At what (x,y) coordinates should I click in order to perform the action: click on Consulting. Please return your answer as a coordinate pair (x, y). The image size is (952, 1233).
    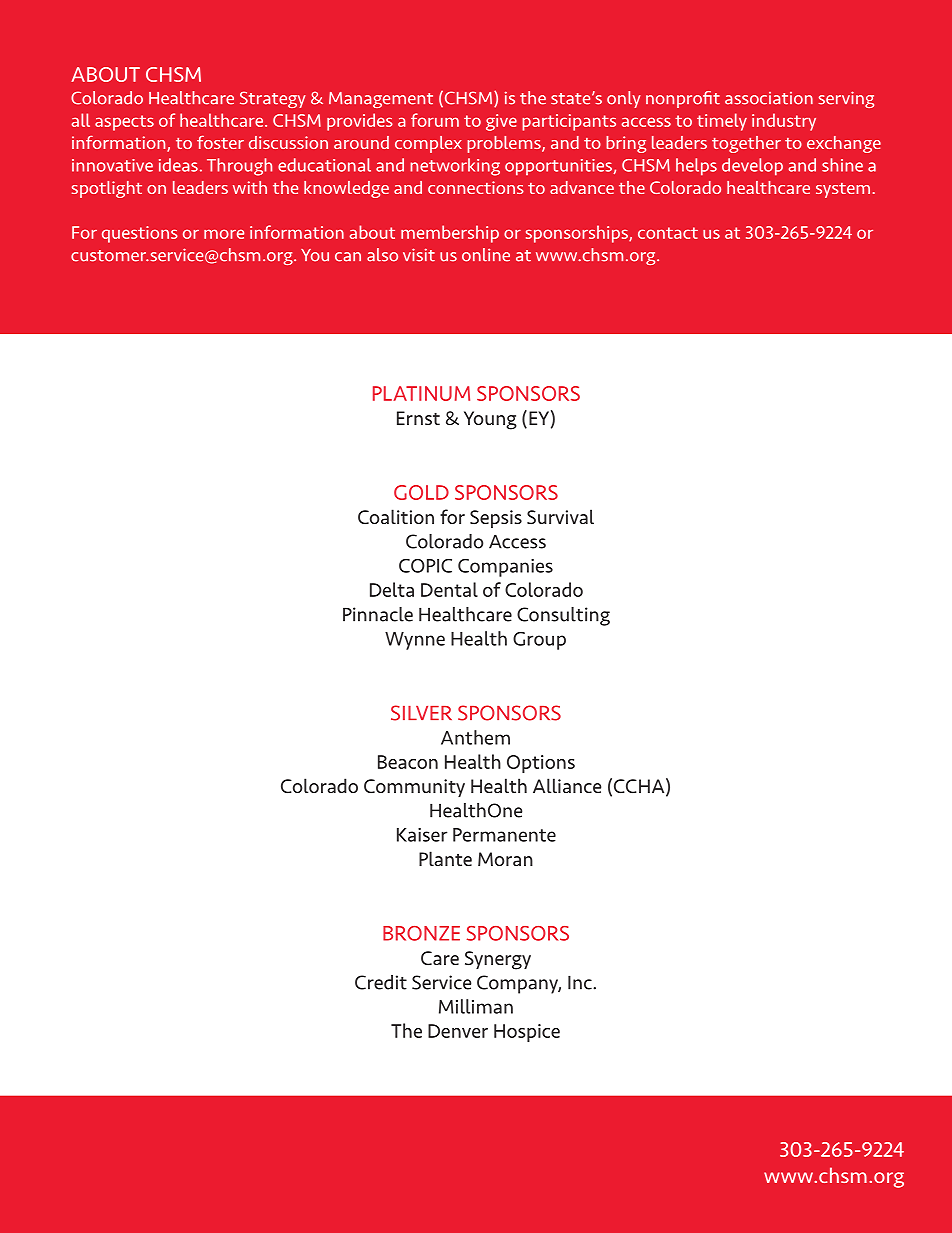
    Looking at the image, I should click on (563, 616).
